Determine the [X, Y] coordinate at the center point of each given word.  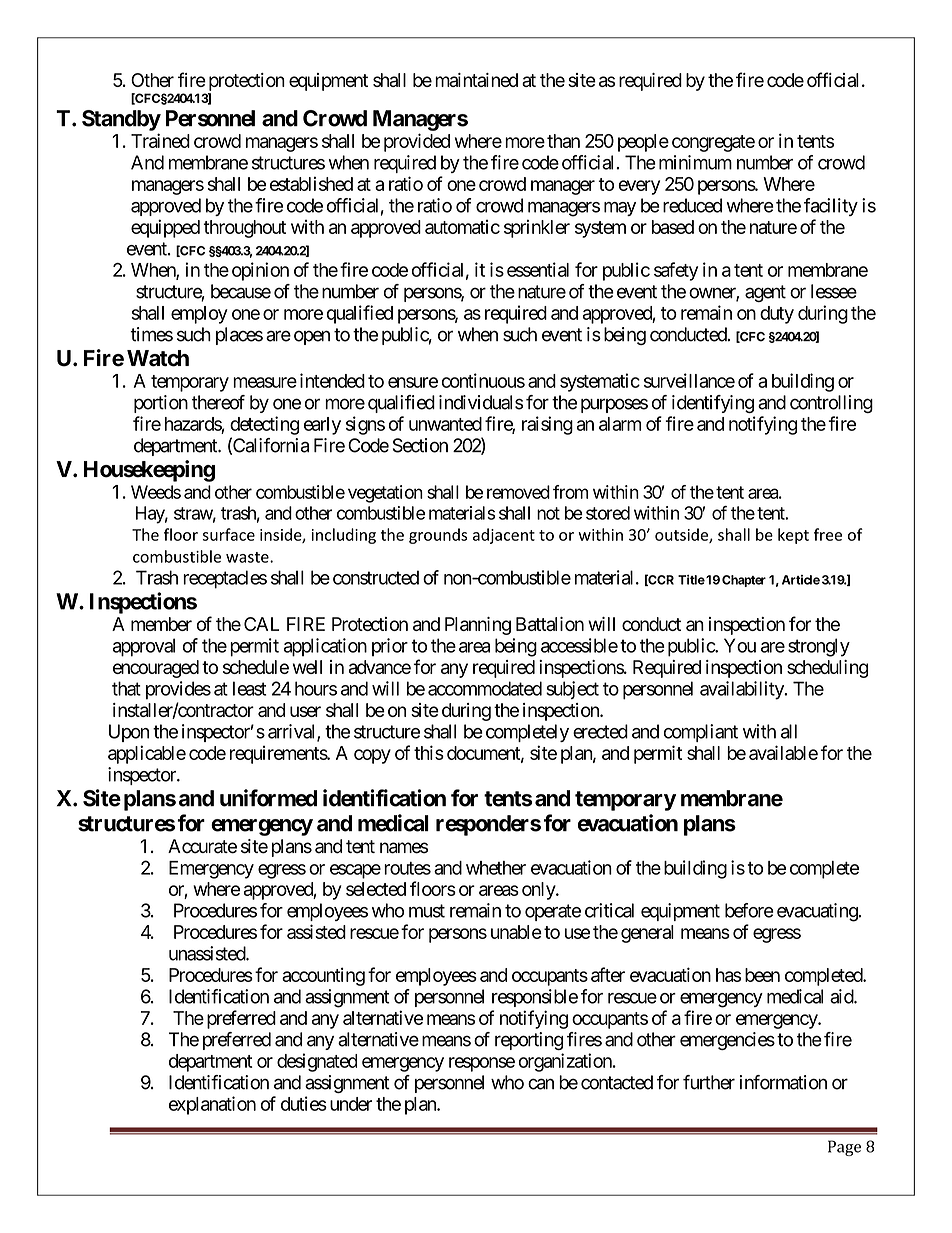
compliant [701, 733]
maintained [476, 80]
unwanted [445, 424]
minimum [695, 162]
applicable [147, 754]
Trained [160, 140]
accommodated [485, 688]
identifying [713, 404]
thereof [218, 402]
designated [317, 1062]
